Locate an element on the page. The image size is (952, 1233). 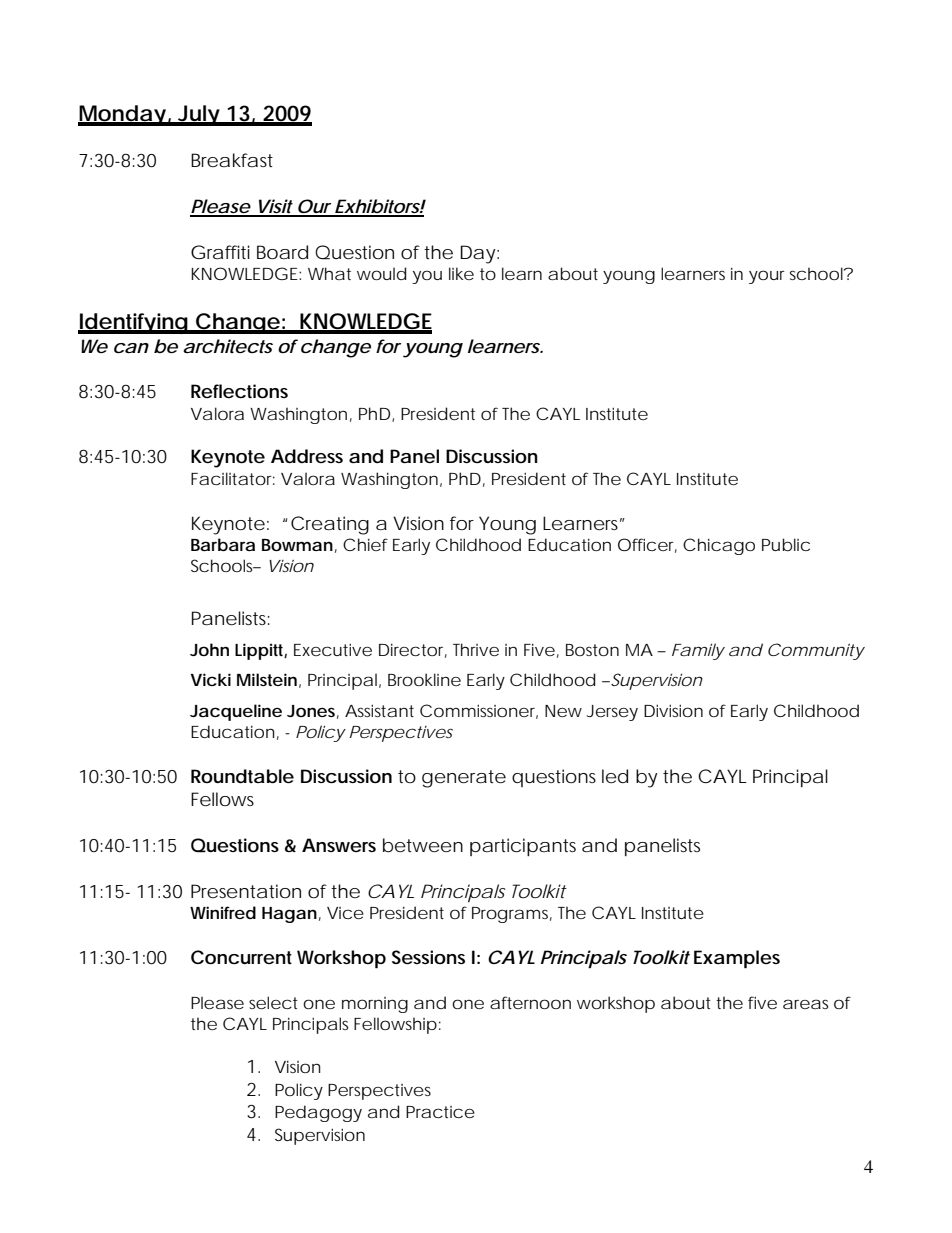
your is located at coordinates (767, 277).
